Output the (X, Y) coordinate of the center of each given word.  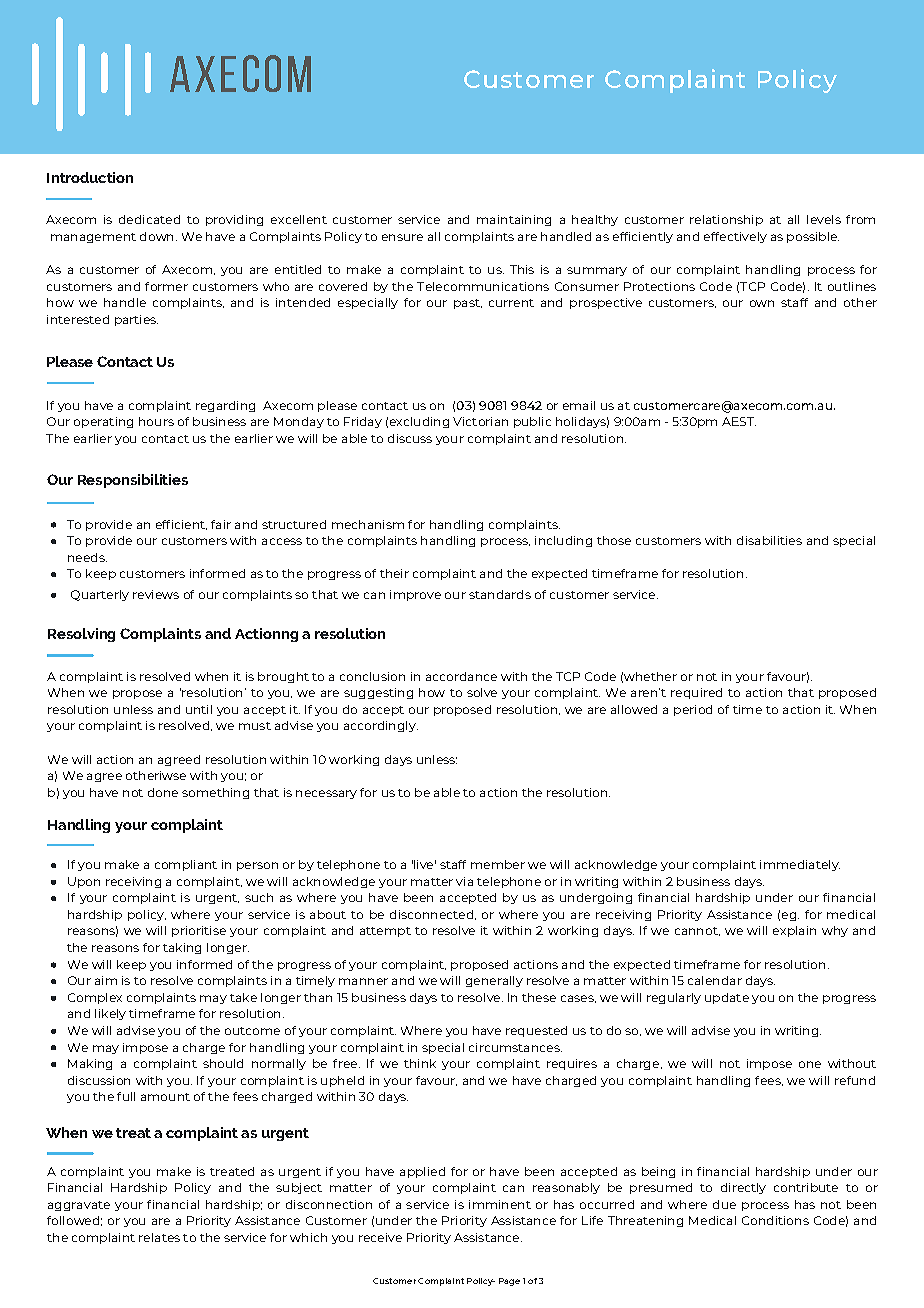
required (696, 693)
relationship (726, 220)
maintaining (514, 220)
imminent (500, 1204)
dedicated (149, 219)
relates (159, 1237)
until (199, 709)
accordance (461, 676)
